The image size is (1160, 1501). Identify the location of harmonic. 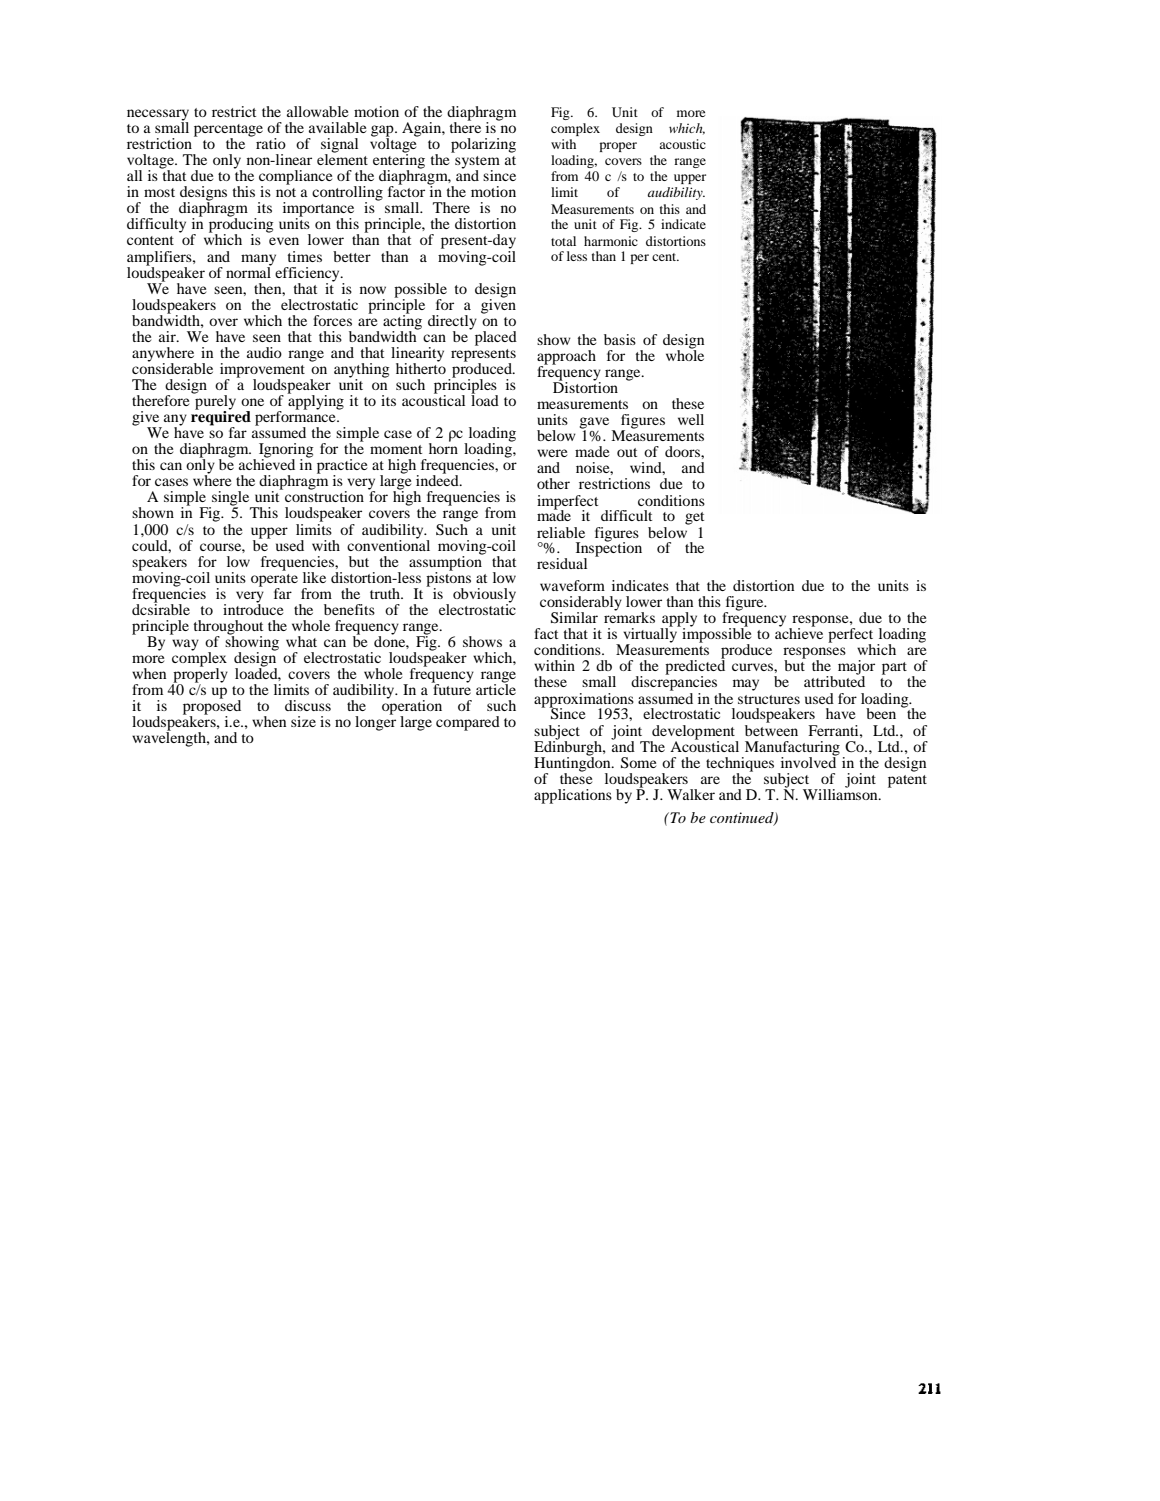
(611, 241).
